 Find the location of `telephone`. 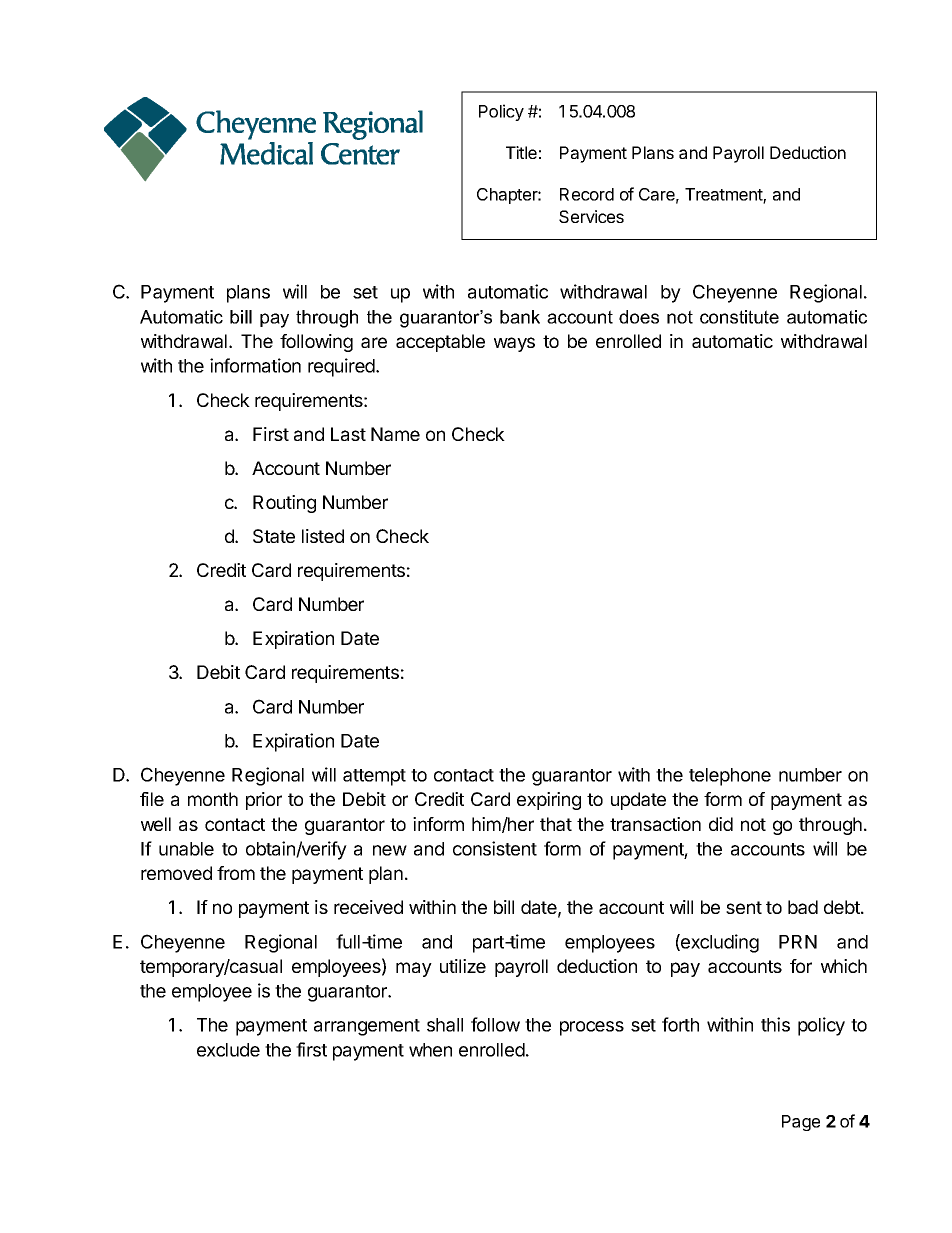

telephone is located at coordinates (730, 777).
